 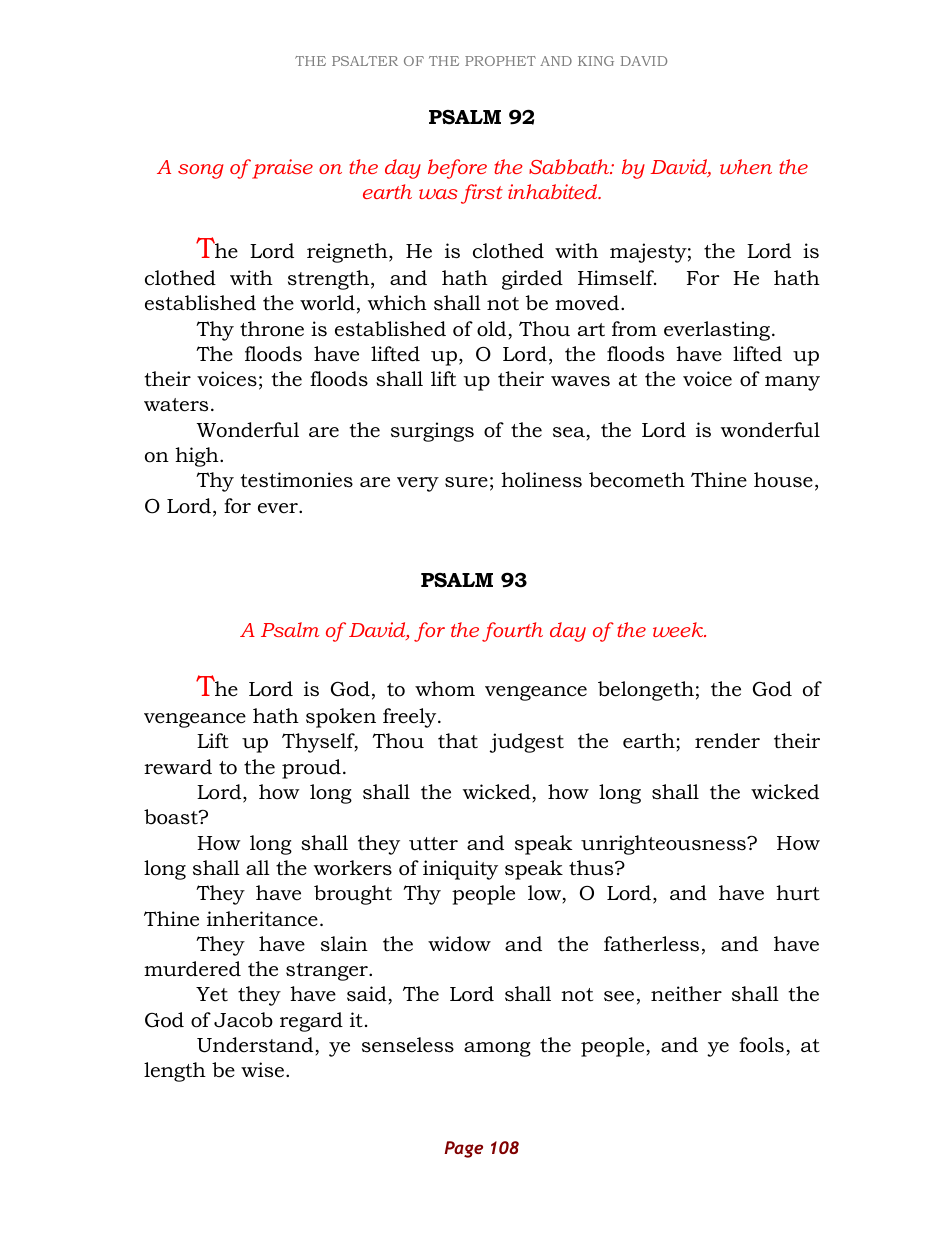 I want to click on when, so click(x=746, y=166).
